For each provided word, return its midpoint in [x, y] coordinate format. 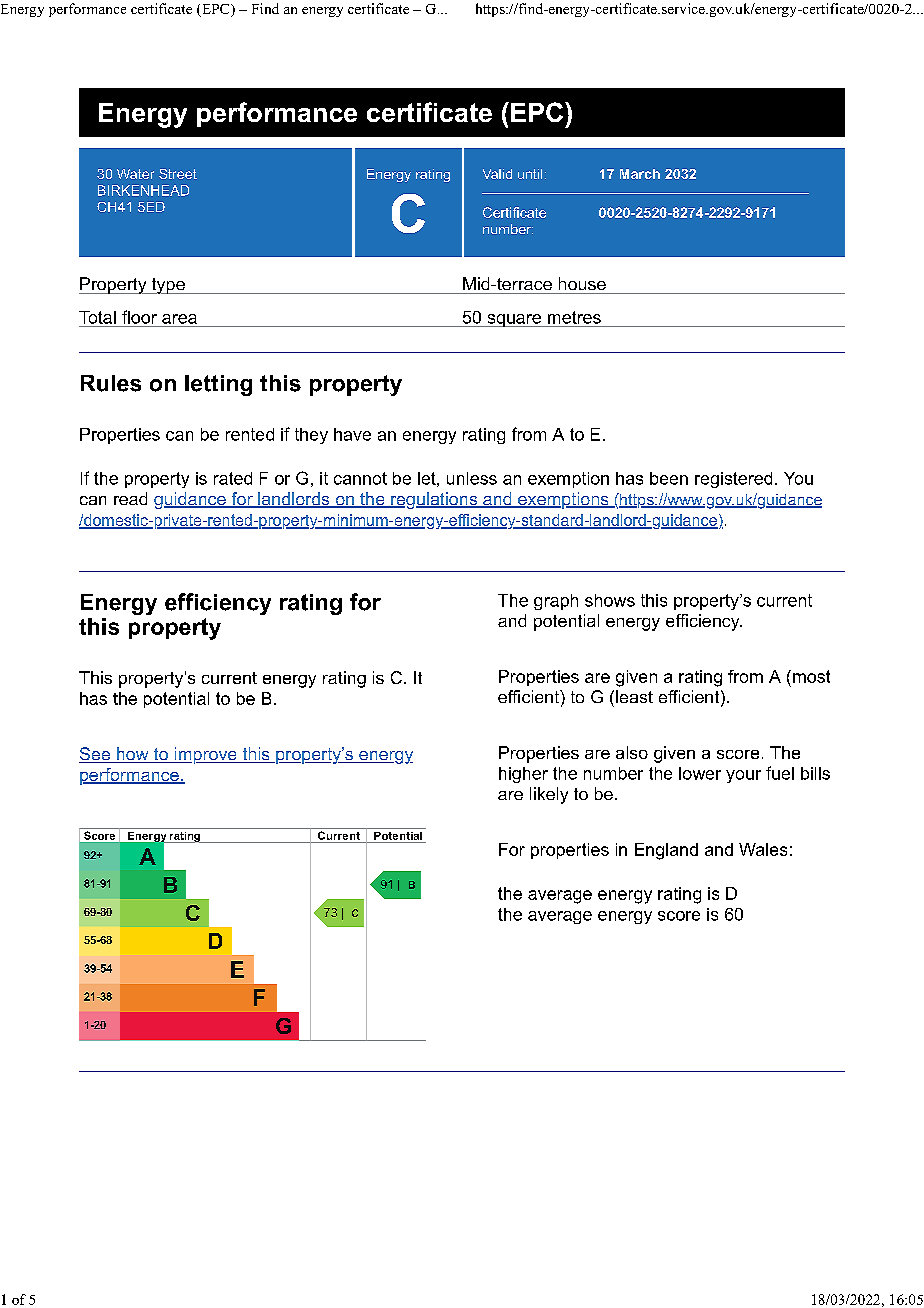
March [640, 174]
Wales [763, 849]
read [130, 498]
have [352, 434]
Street [178, 174]
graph [556, 602]
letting [218, 385]
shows [610, 600]
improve [205, 755]
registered [733, 480]
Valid [497, 174]
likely [549, 795]
